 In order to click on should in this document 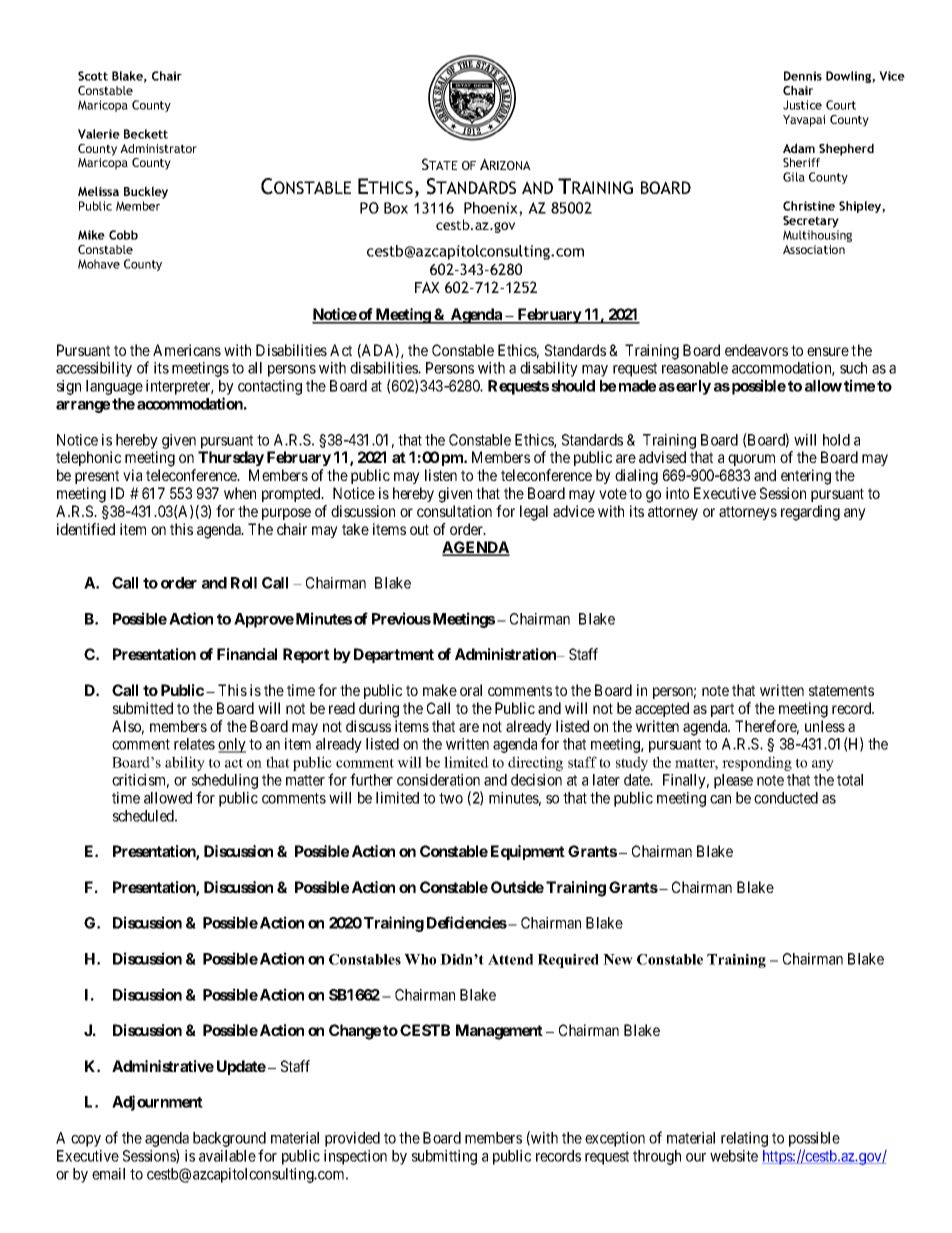, I will do `click(573, 386)`.
